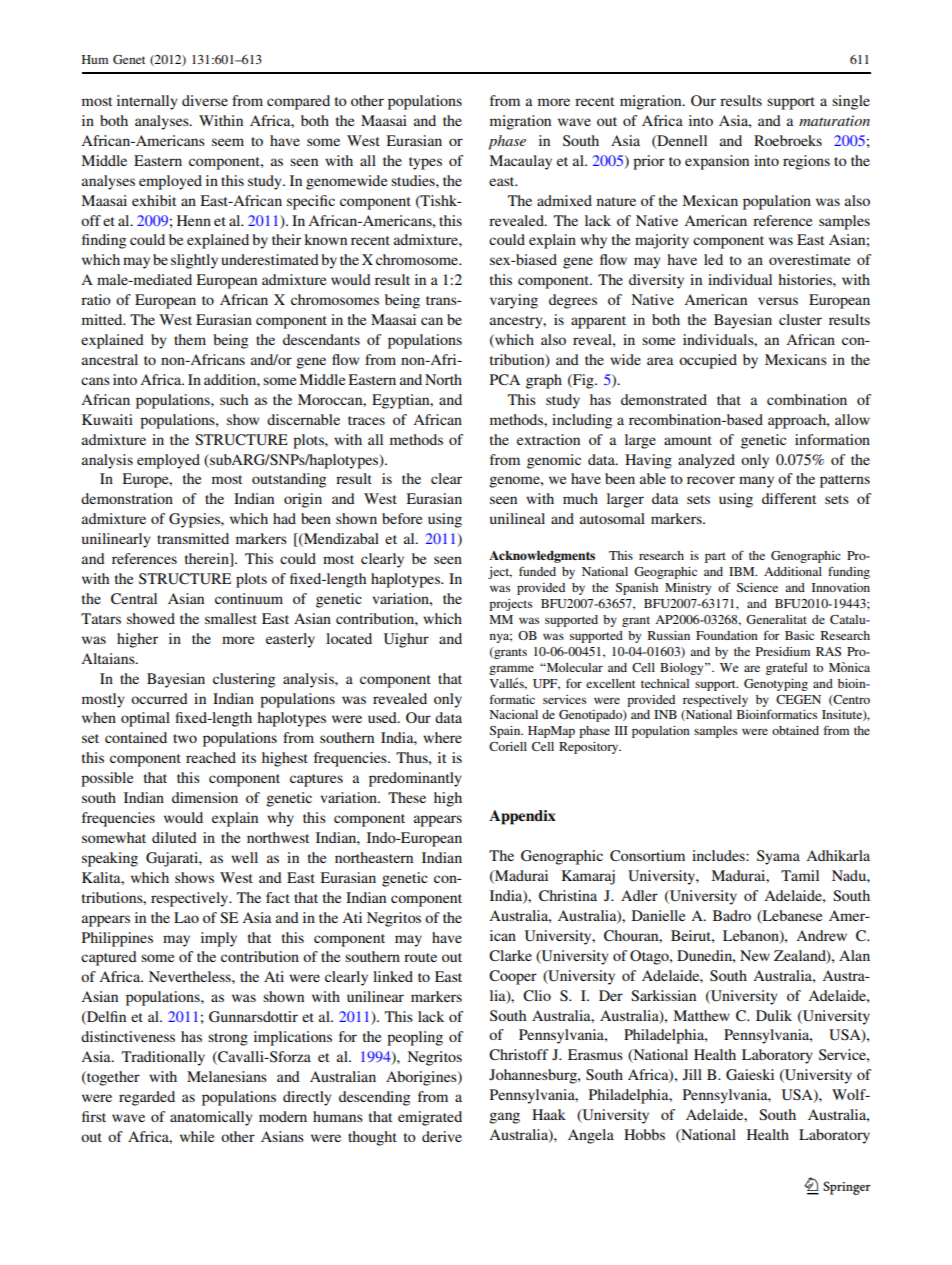 This screenshot has height=1265, width=952. I want to click on Foundation, so click(727, 635).
